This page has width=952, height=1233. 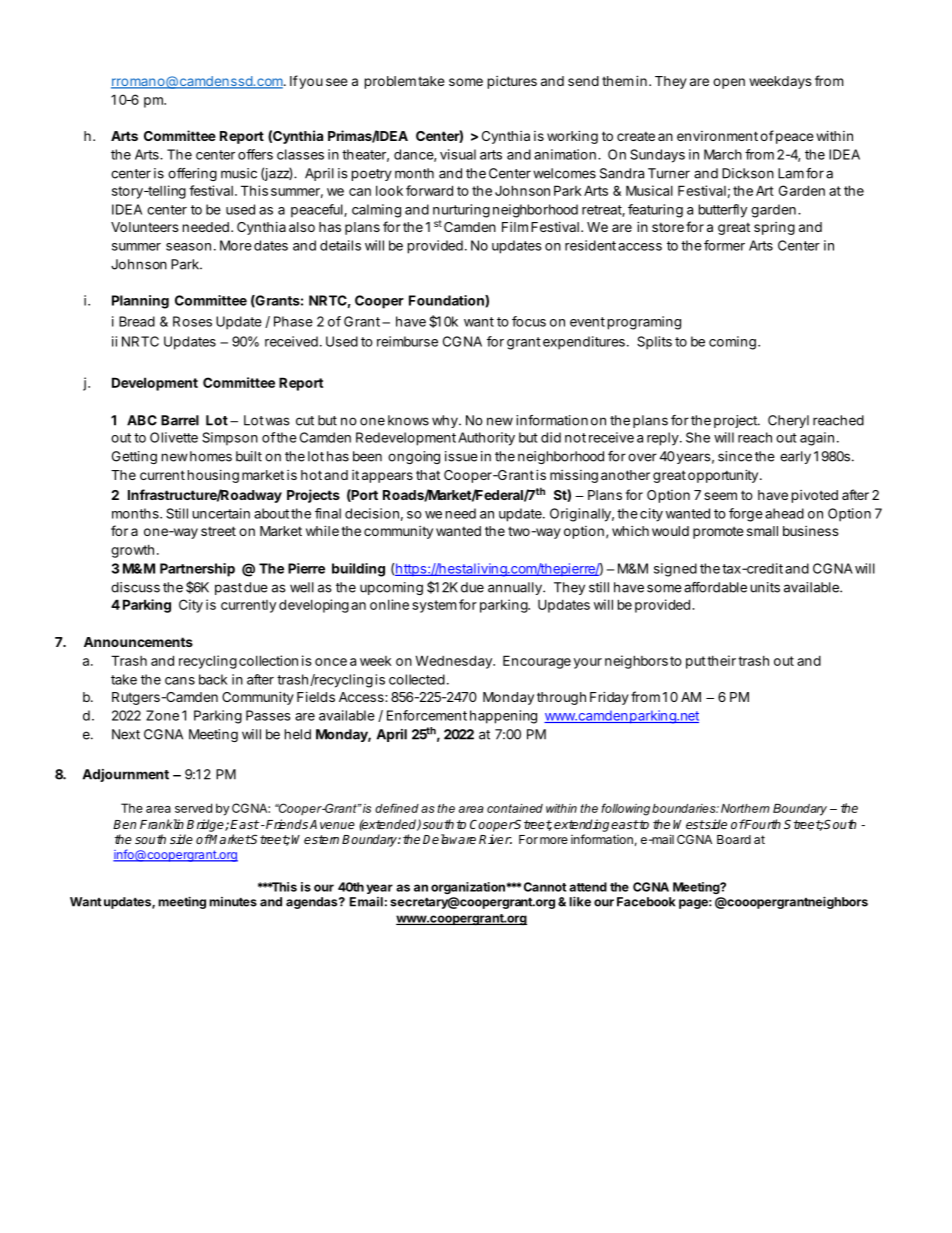 I want to click on minutes, so click(x=233, y=902).
